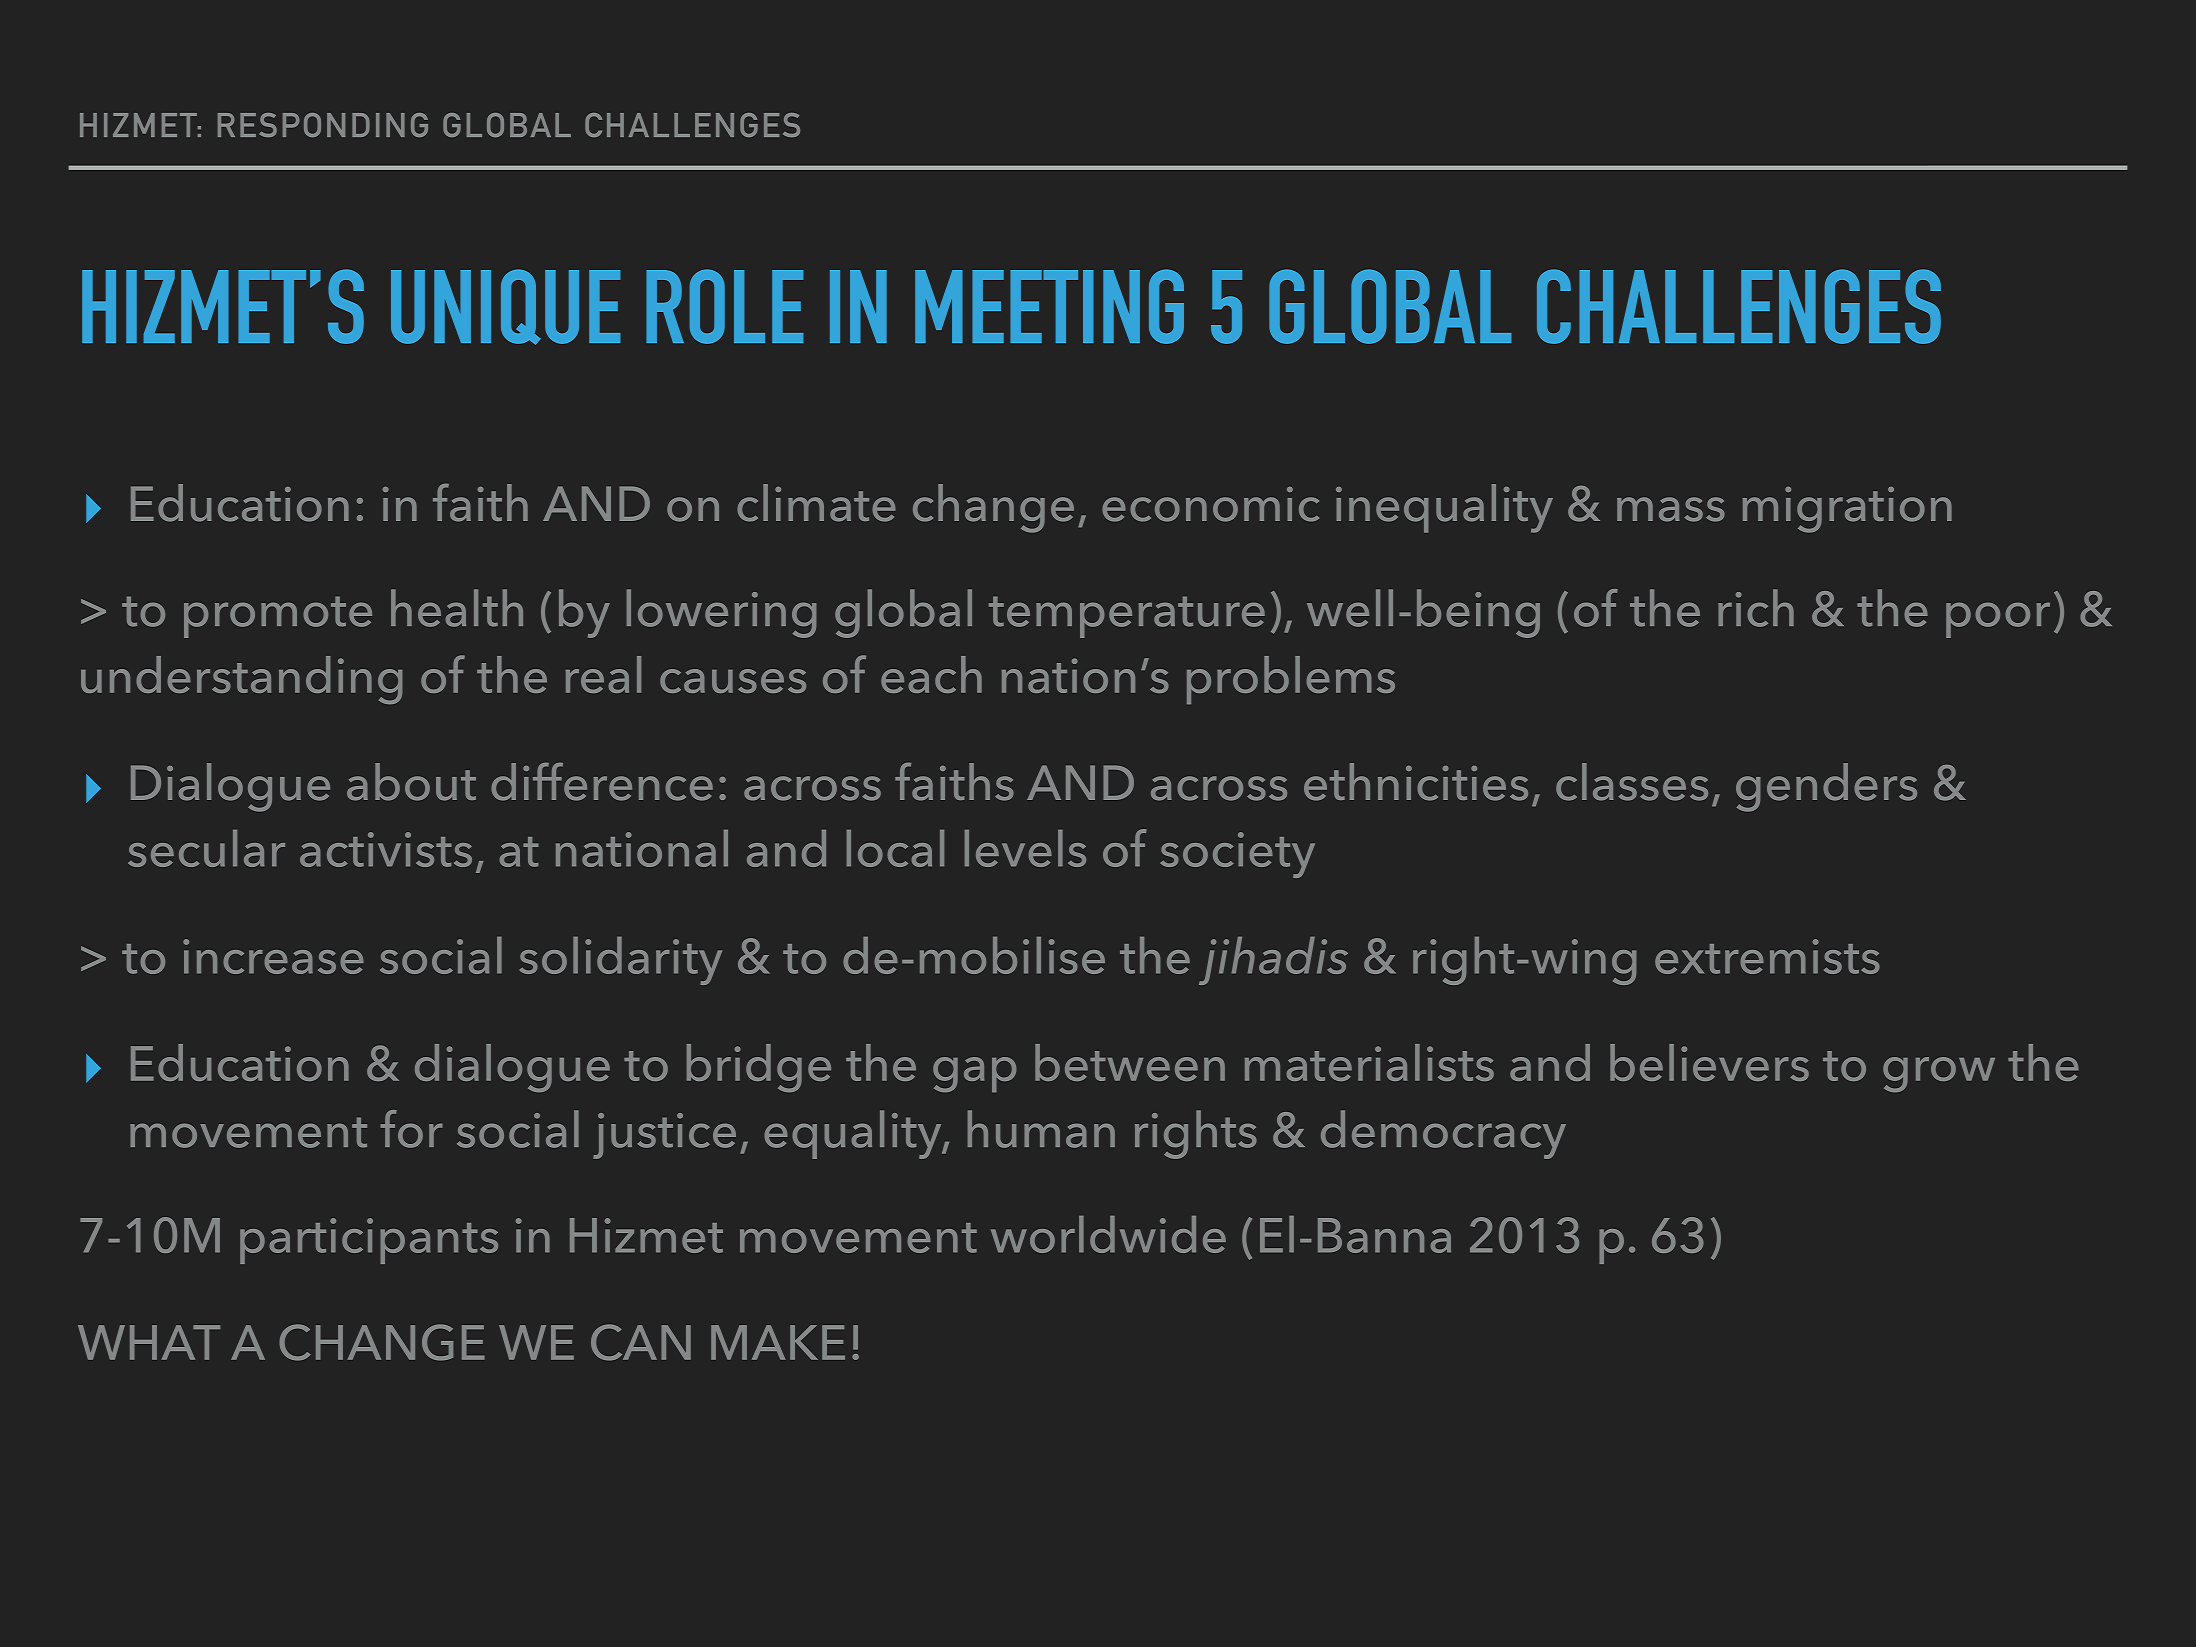 The image size is (2196, 1647). I want to click on democracy, so click(1443, 1134).
